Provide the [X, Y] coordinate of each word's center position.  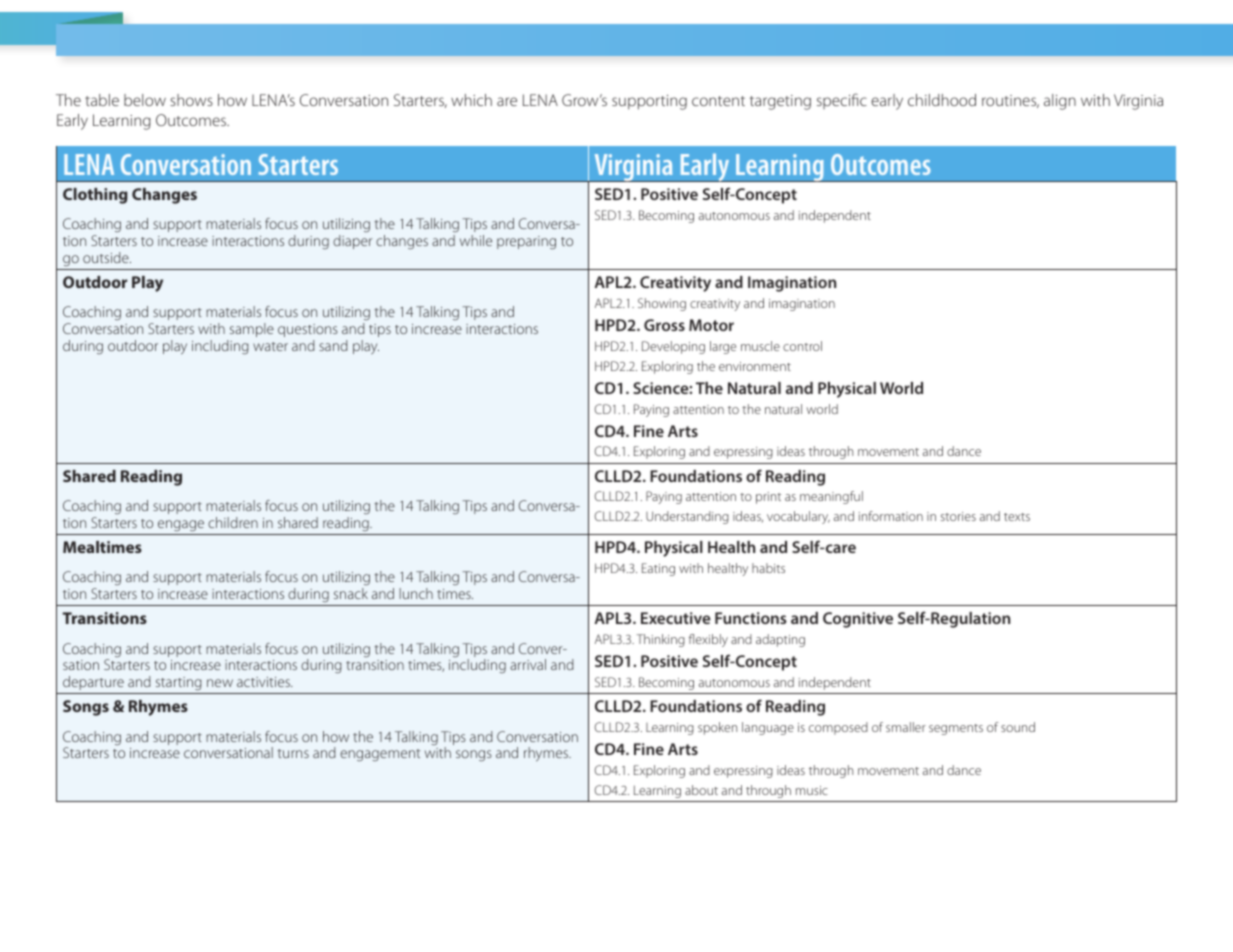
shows [191, 100]
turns [293, 753]
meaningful [831, 497]
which [471, 100]
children [233, 522]
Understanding [687, 517]
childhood [942, 100]
